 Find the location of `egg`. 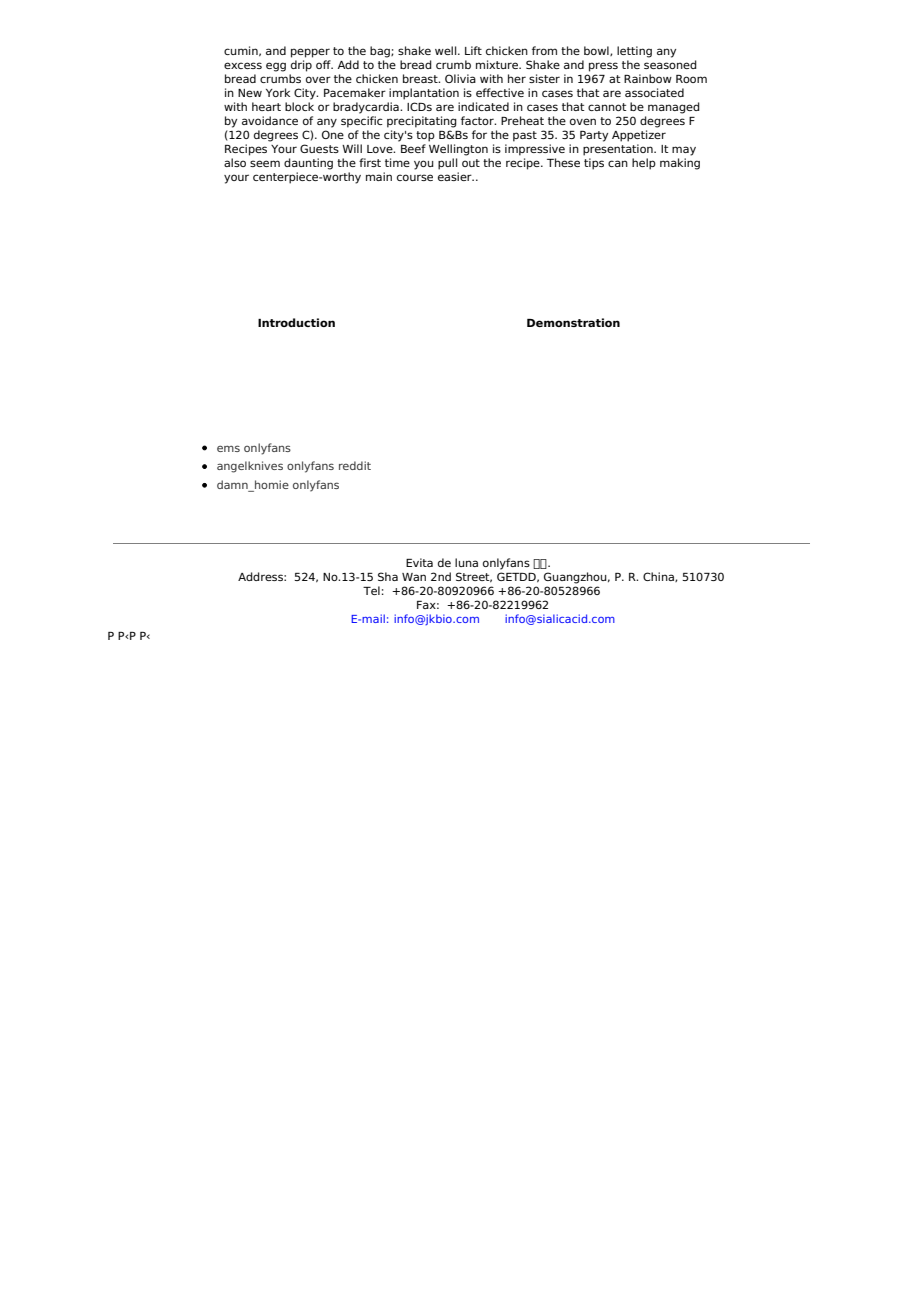

egg is located at coordinates (276, 67).
